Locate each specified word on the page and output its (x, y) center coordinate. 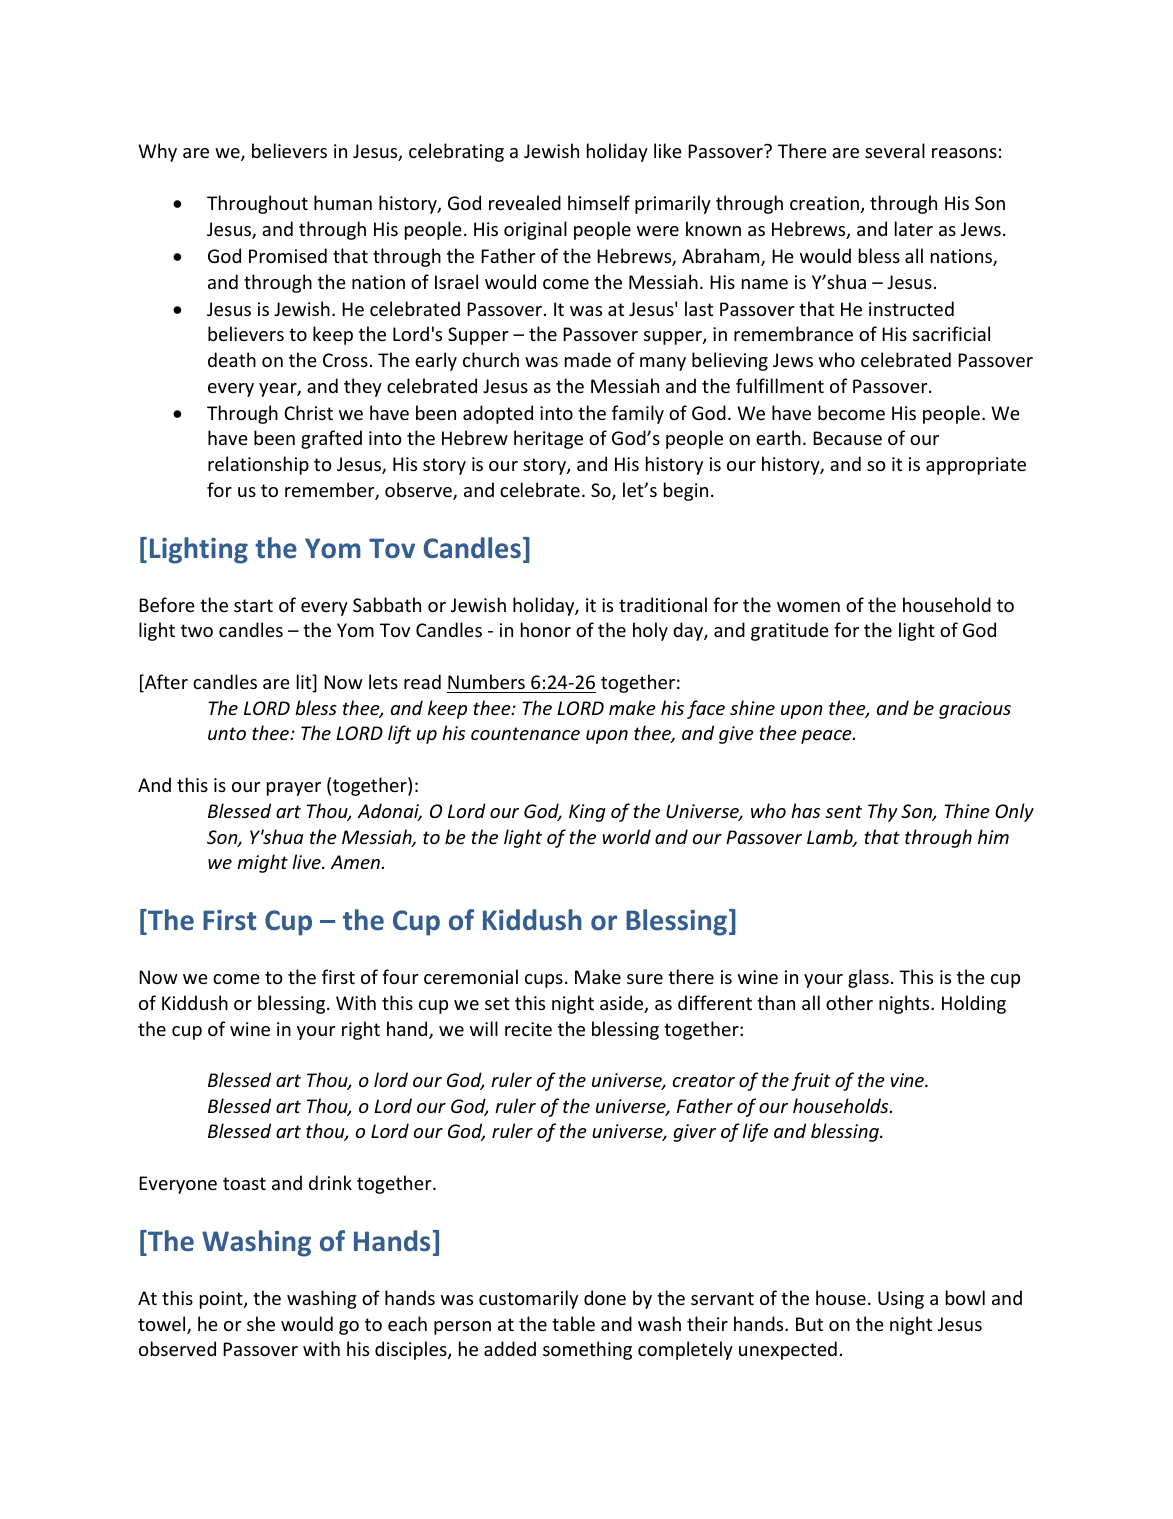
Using (901, 1300)
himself (599, 202)
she (261, 1323)
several (895, 150)
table (573, 1323)
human (343, 202)
